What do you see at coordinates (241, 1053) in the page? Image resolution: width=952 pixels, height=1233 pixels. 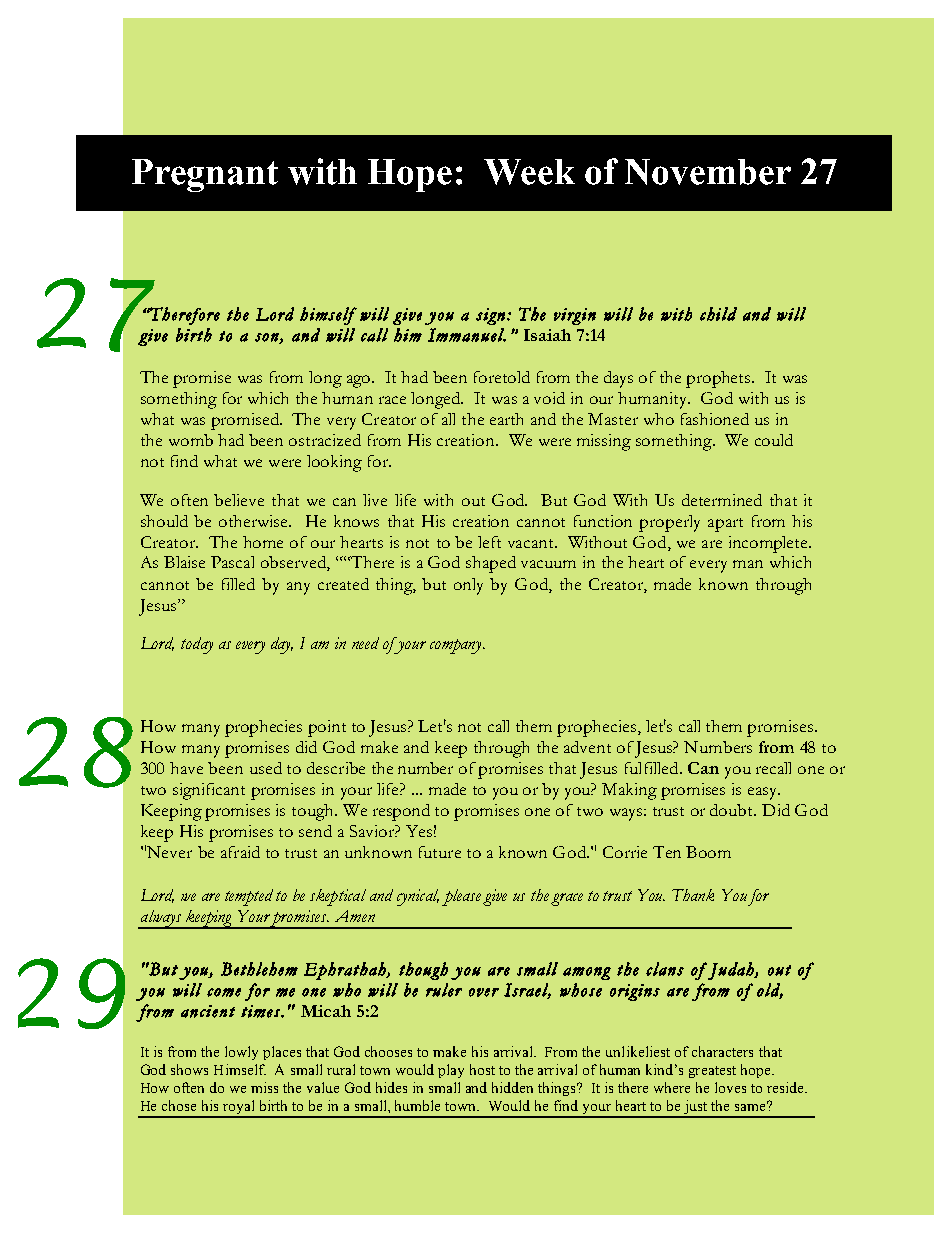 I see `lowly` at bounding box center [241, 1053].
